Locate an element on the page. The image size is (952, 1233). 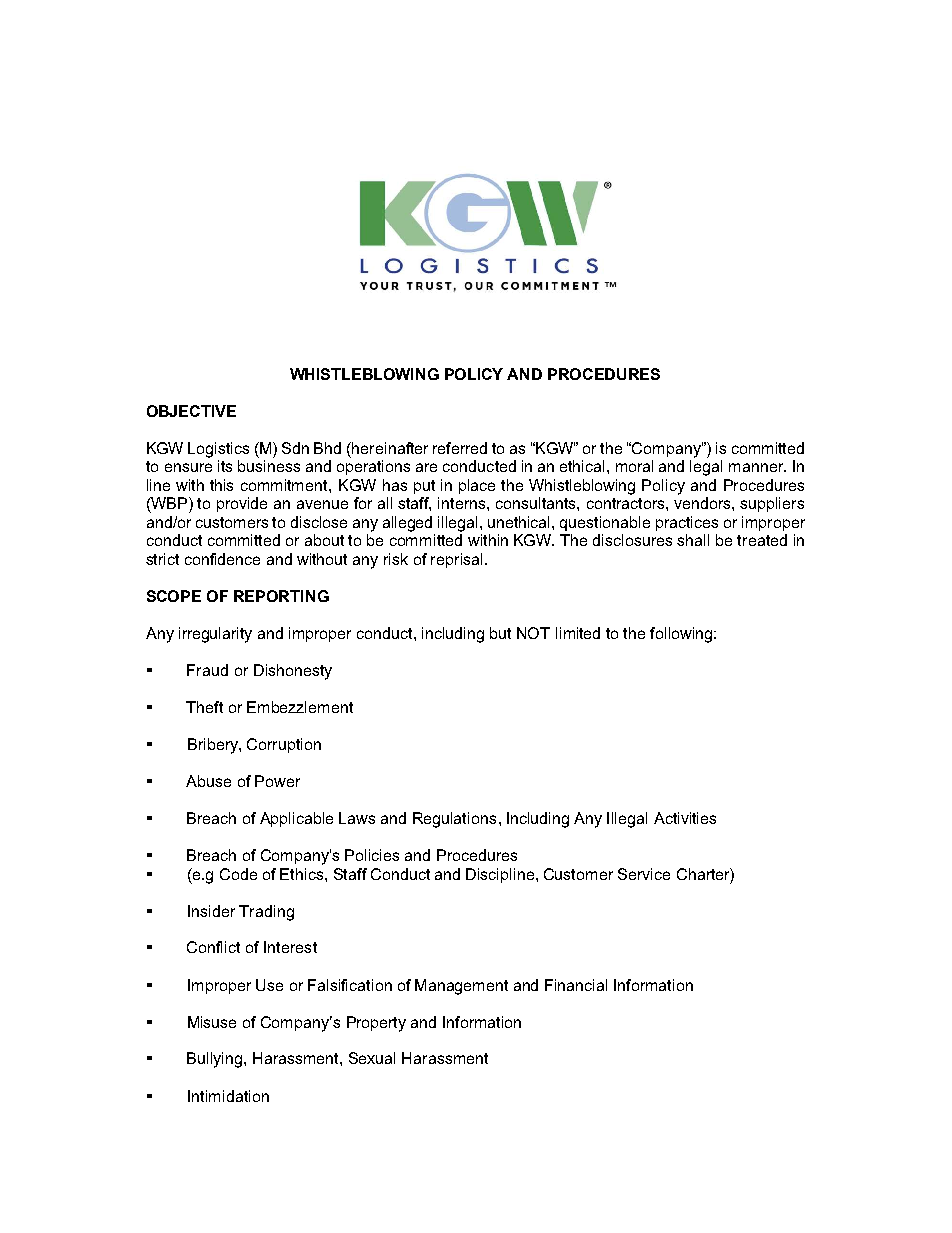
Insider is located at coordinates (211, 911).
